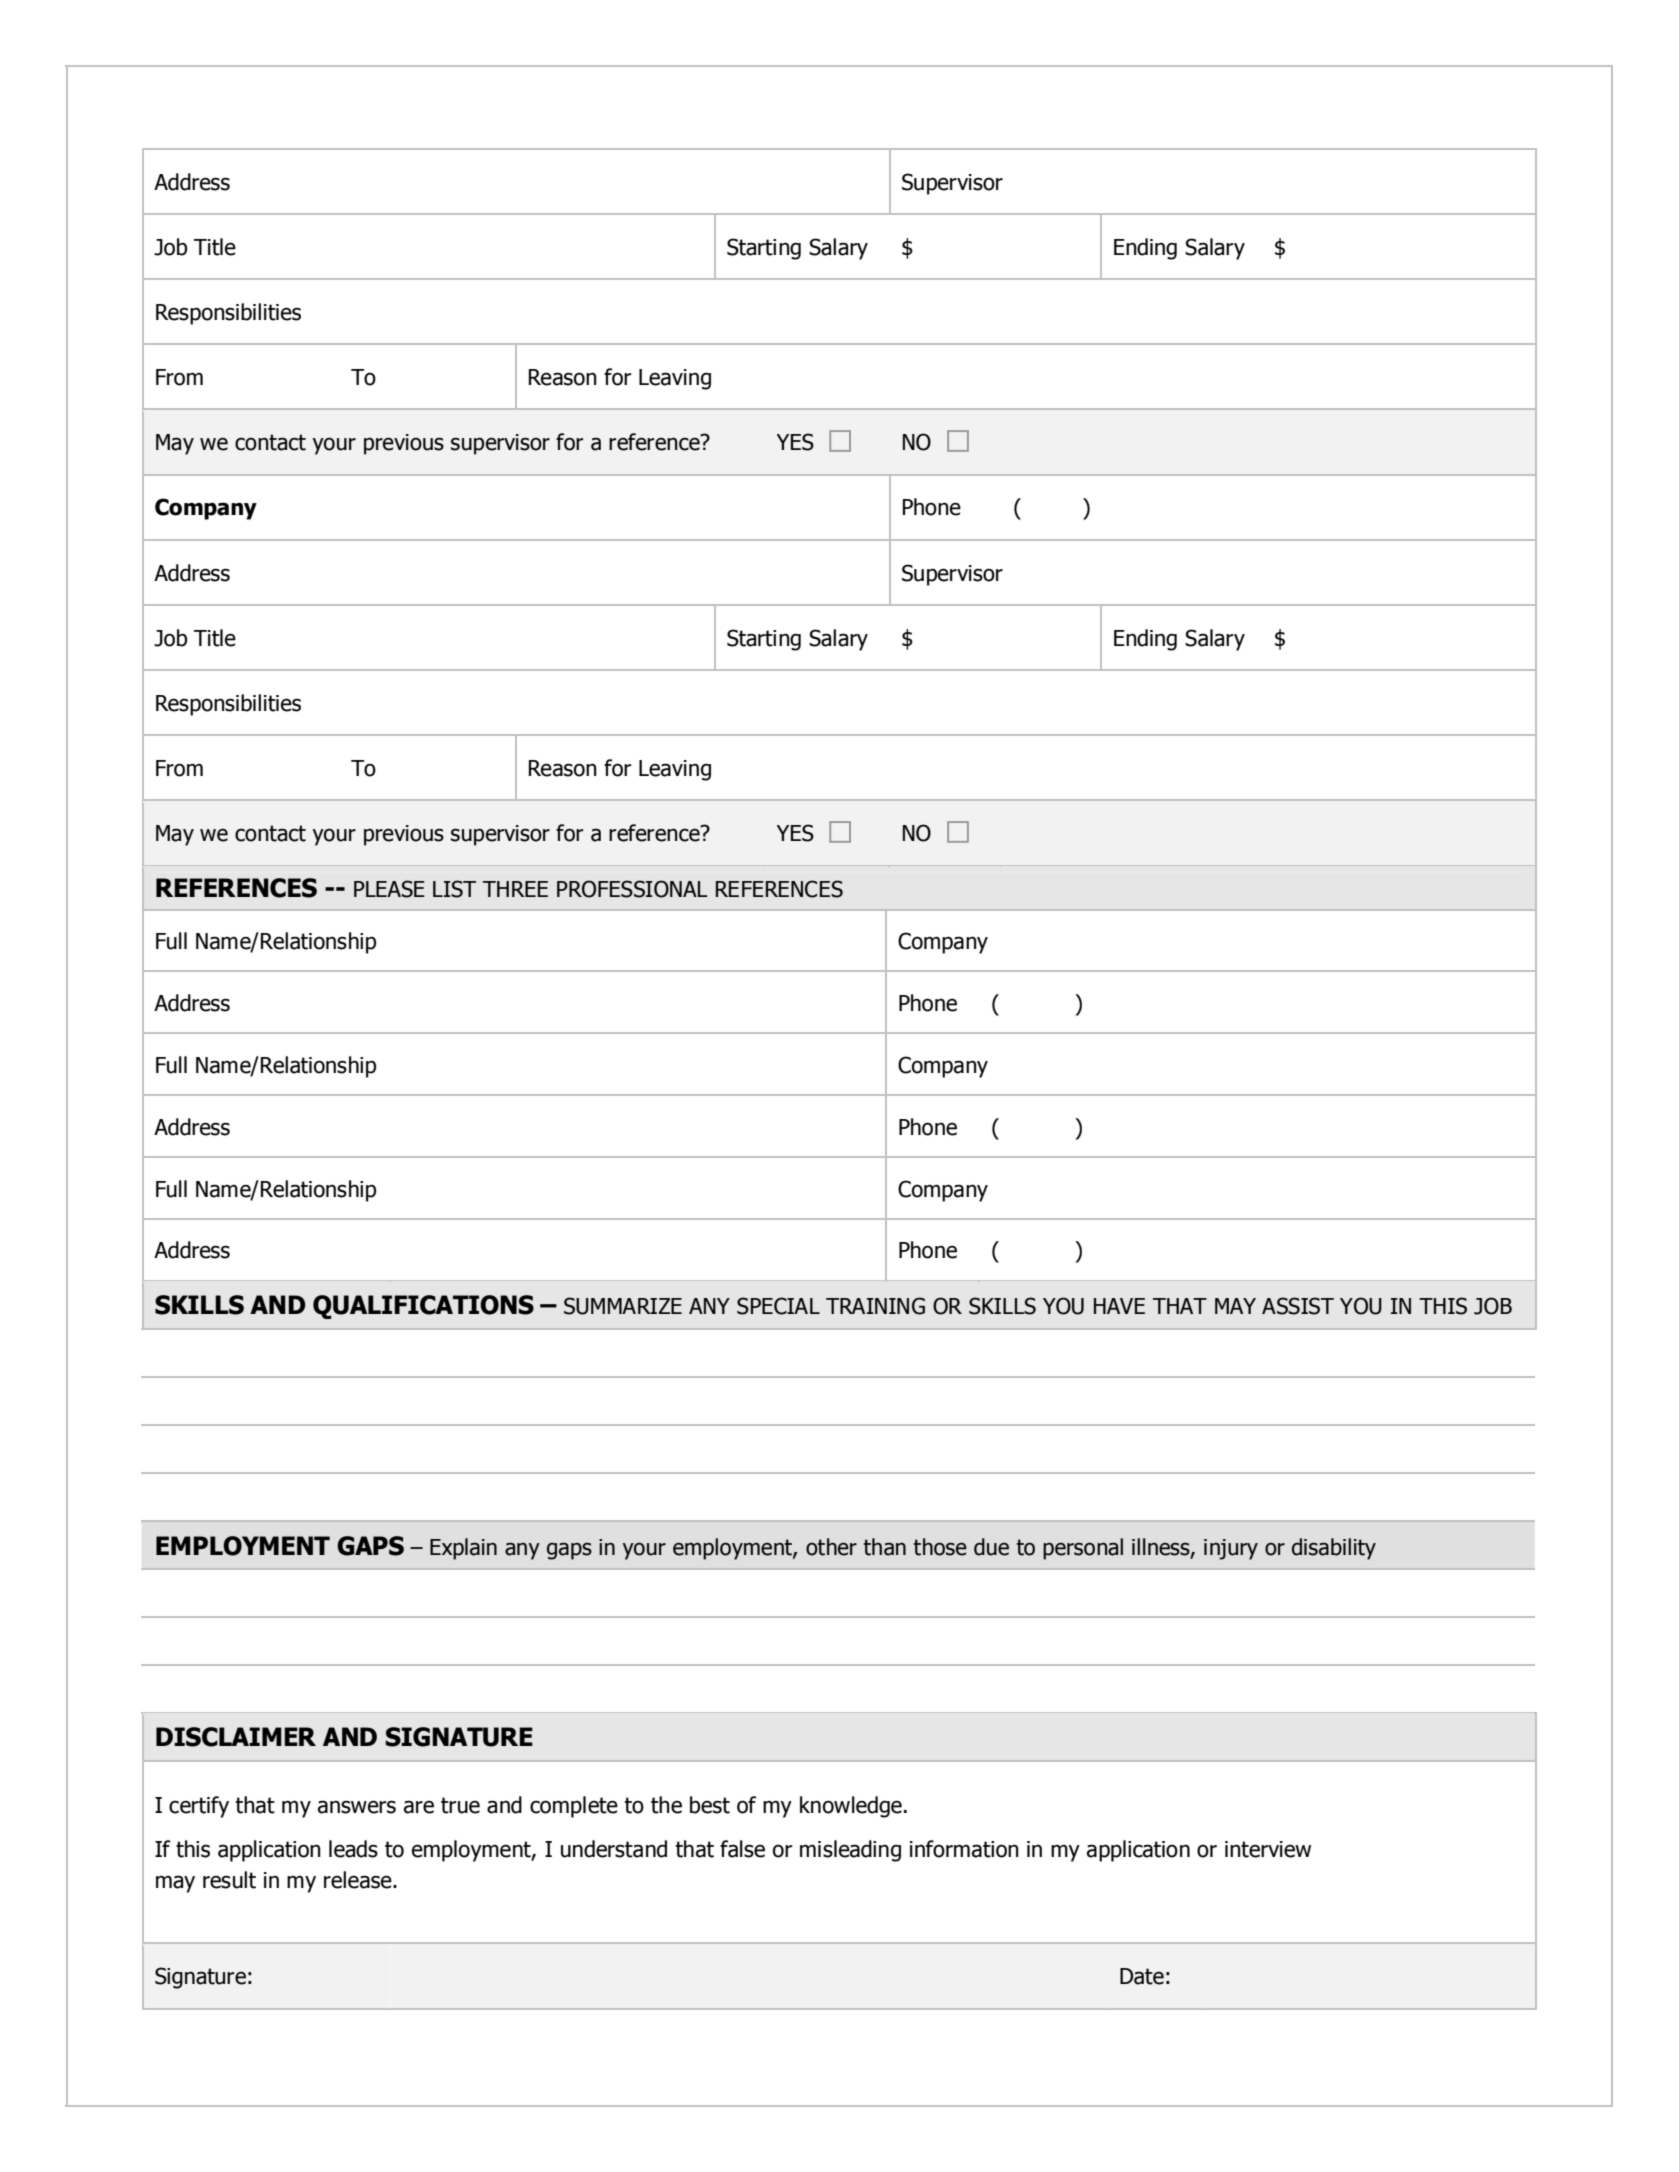 Image resolution: width=1679 pixels, height=2172 pixels. I want to click on release, so click(359, 1880).
